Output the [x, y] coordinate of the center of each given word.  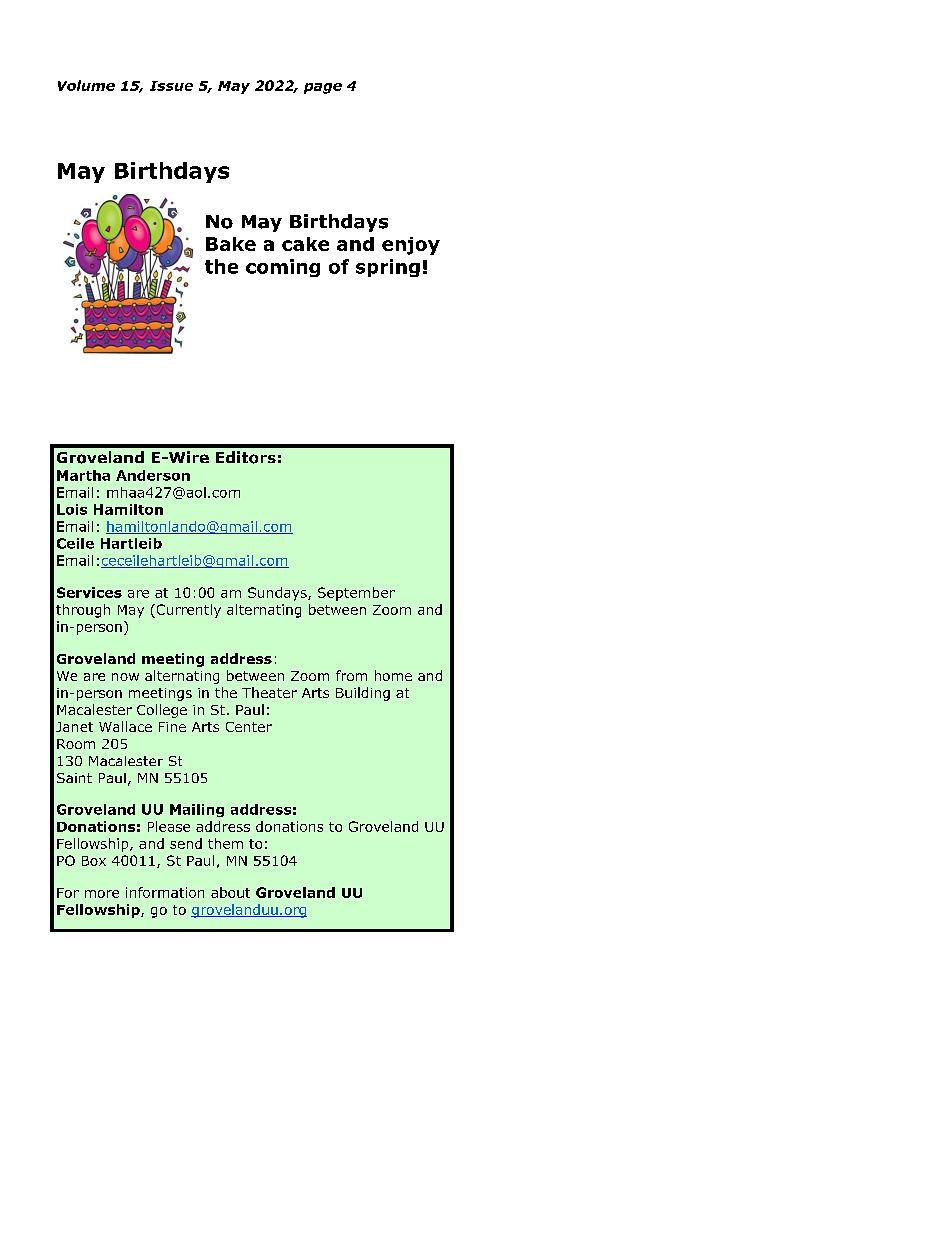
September [356, 594]
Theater [269, 692]
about [230, 892]
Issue [171, 86]
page [323, 88]
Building [363, 694]
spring [388, 268]
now [125, 677]
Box [94, 861]
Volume [86, 85]
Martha [83, 475]
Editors [246, 457]
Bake [231, 244]
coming [283, 268]
